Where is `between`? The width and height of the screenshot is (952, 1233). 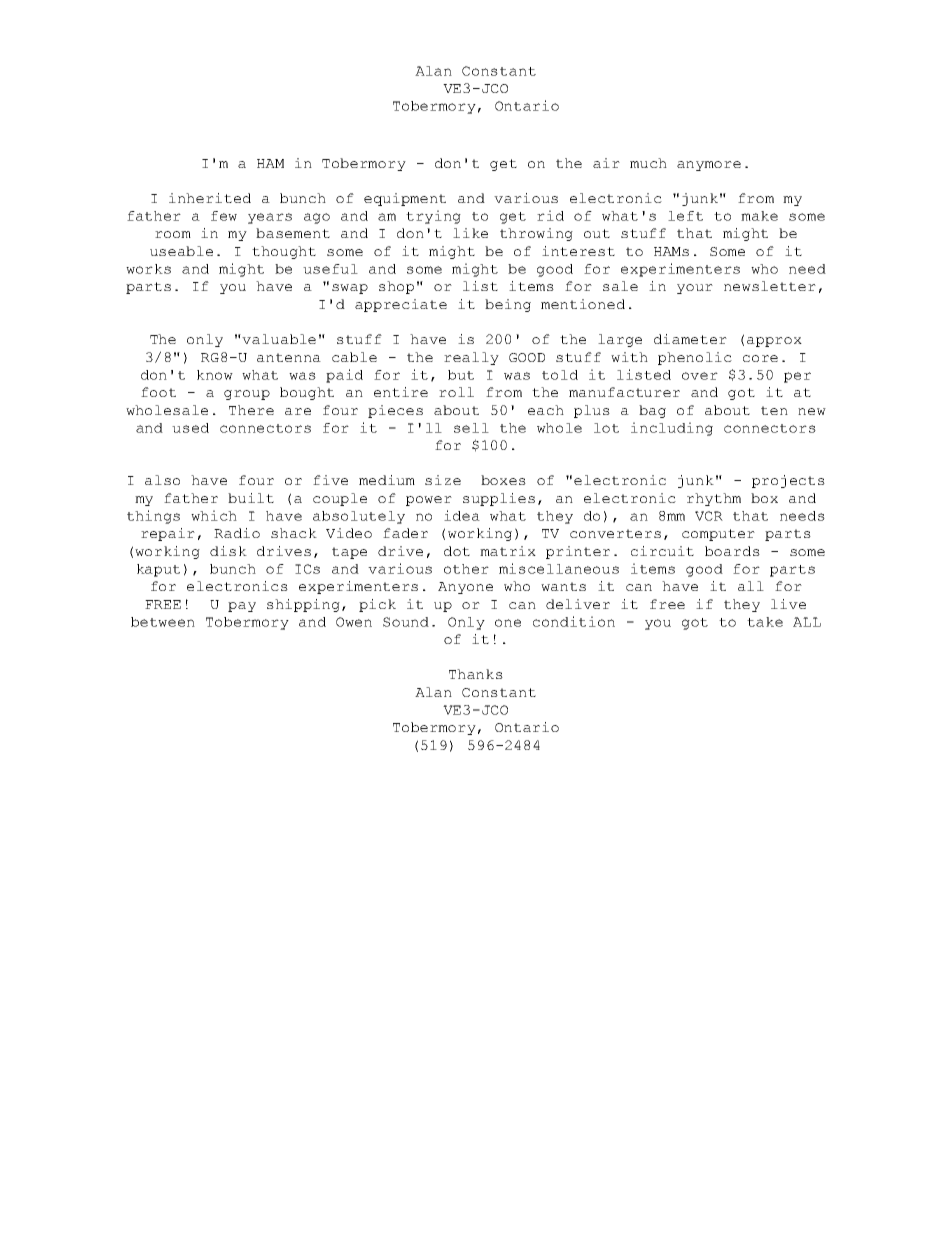 between is located at coordinates (163, 622).
